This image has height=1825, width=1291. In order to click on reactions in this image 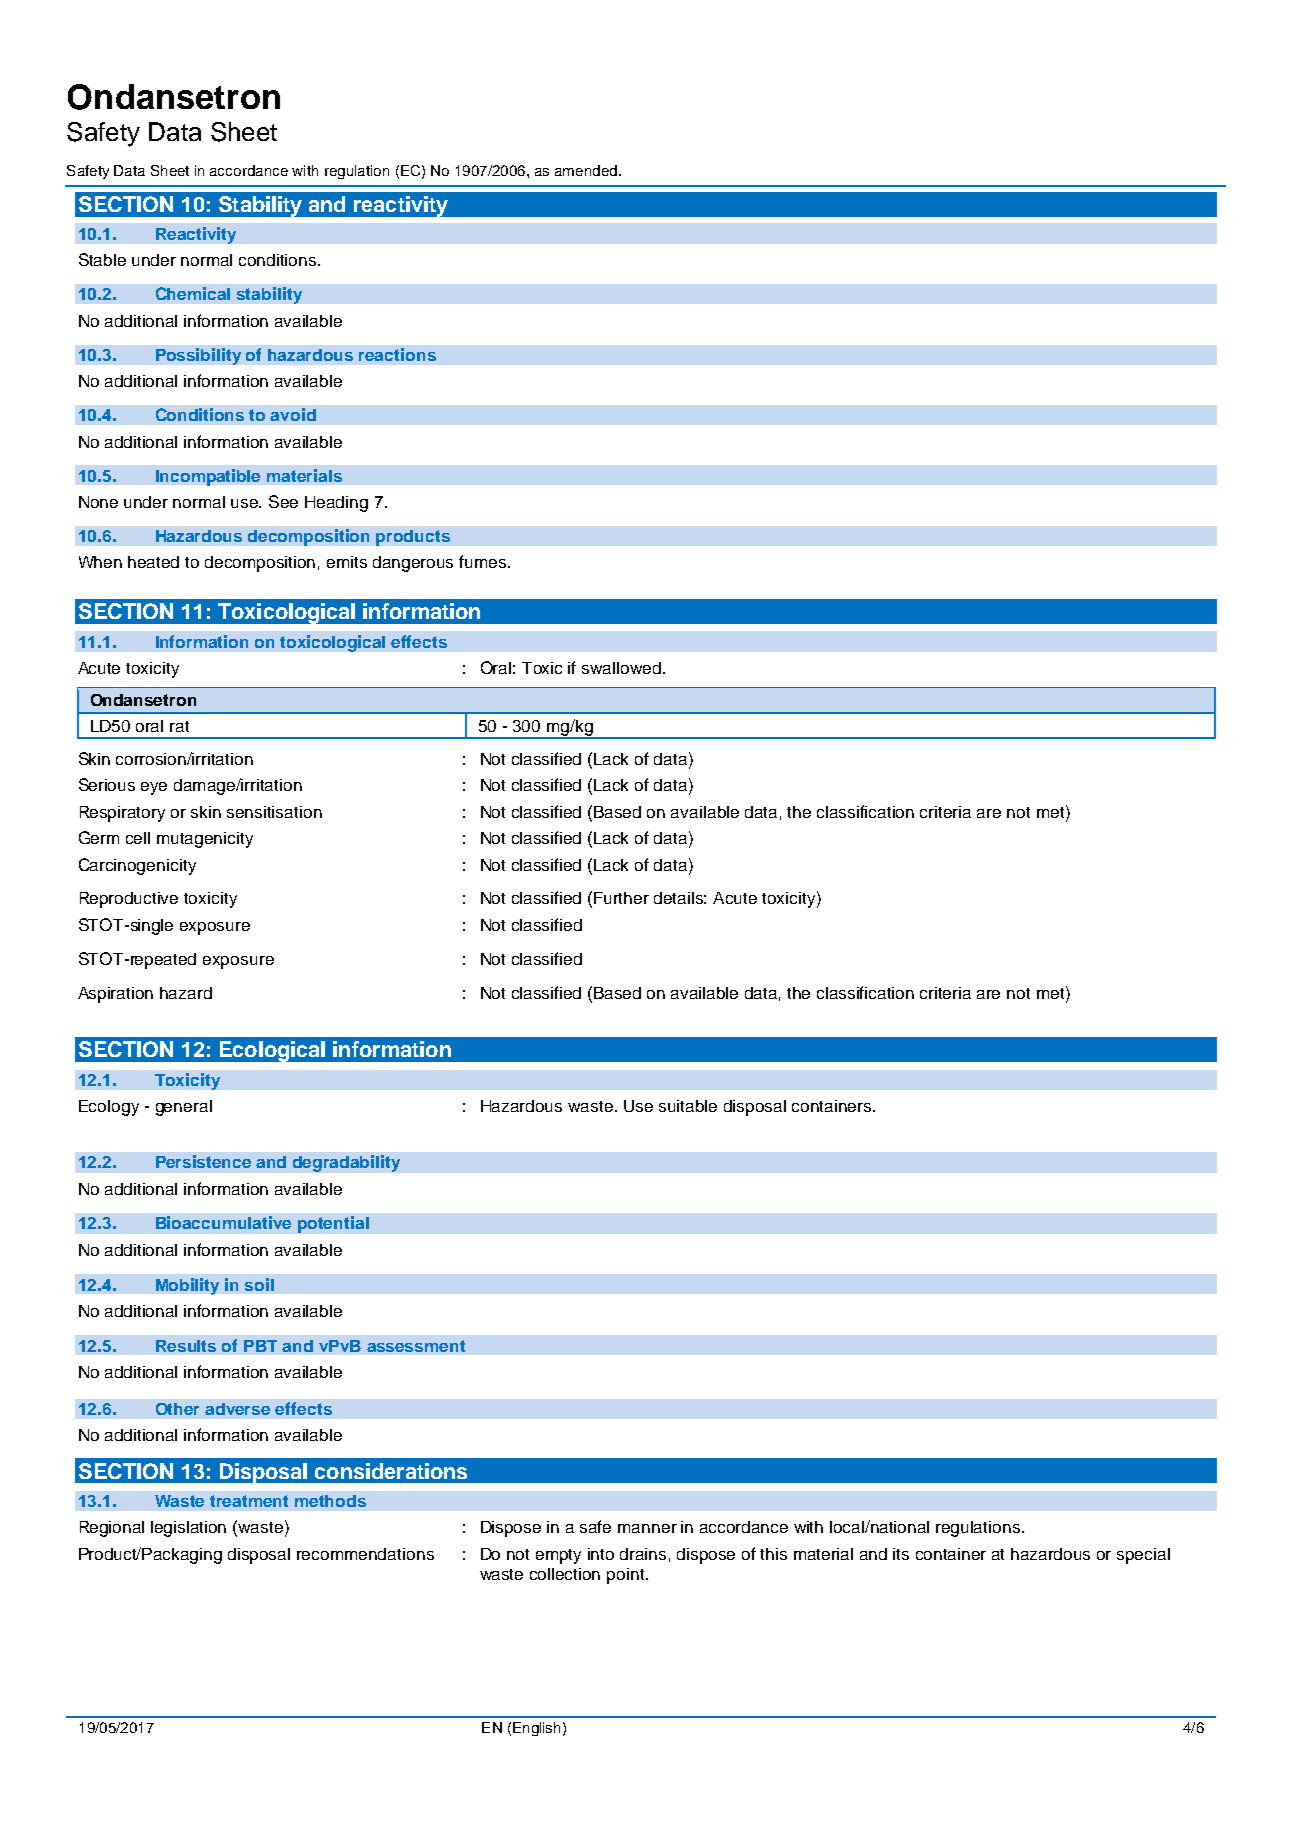, I will do `click(397, 354)`.
